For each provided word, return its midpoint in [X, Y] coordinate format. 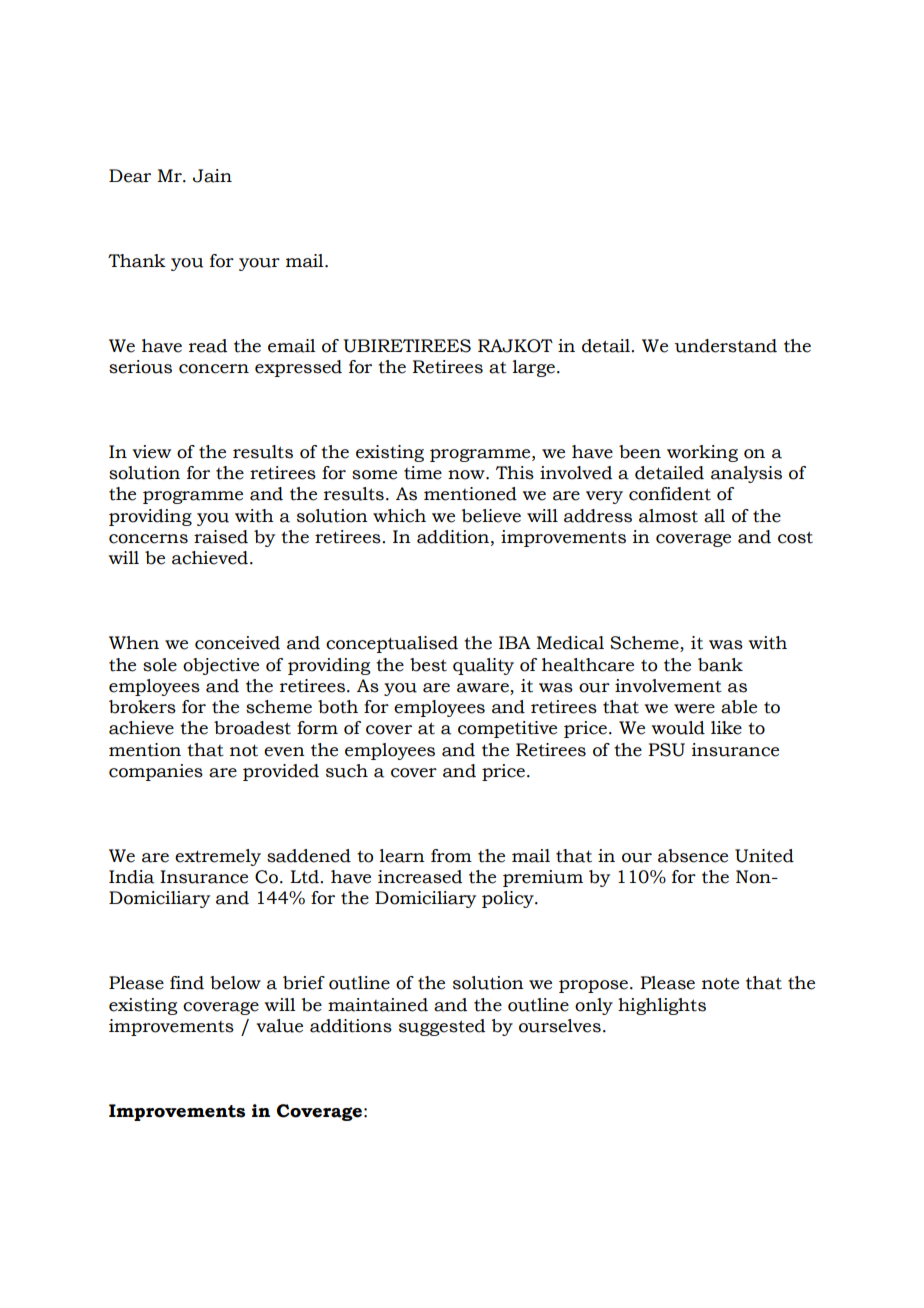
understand [725, 346]
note [720, 983]
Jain [212, 176]
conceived [237, 643]
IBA [515, 642]
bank [720, 665]
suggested [442, 1027]
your [259, 264]
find [187, 983]
